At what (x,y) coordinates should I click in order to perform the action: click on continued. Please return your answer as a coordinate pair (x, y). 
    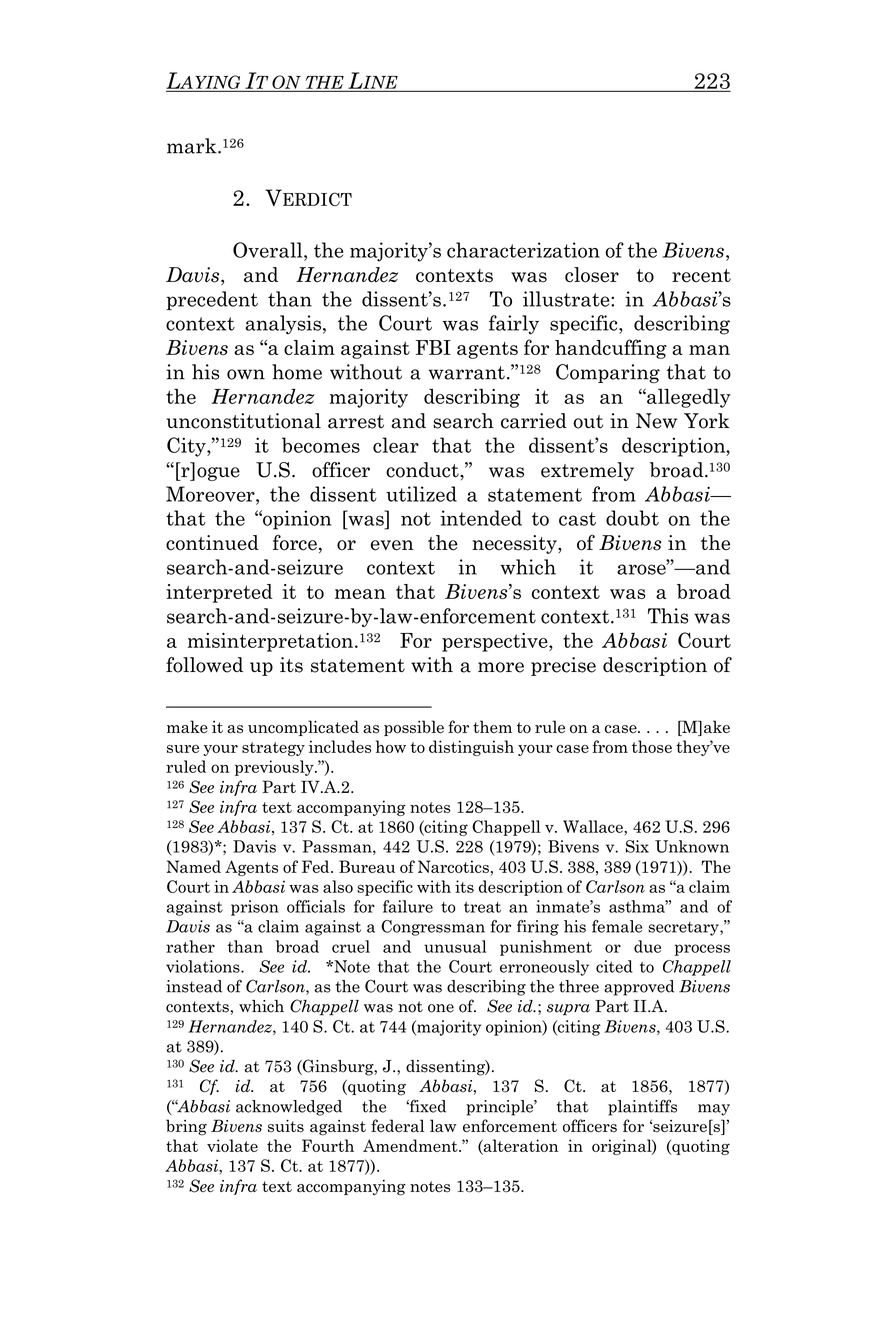
    Looking at the image, I should click on (212, 543).
